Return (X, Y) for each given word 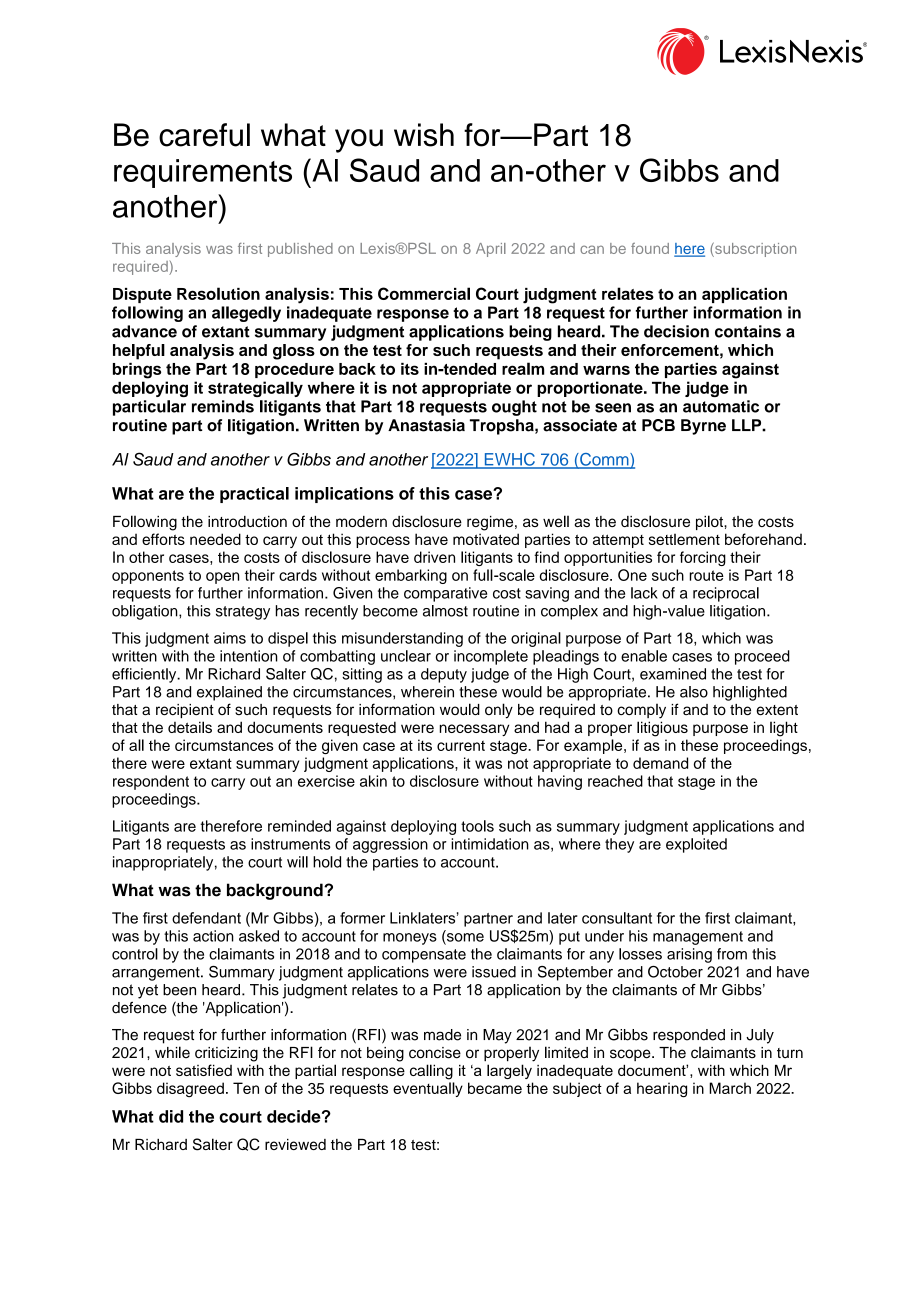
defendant (206, 918)
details (190, 727)
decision (676, 331)
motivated (486, 539)
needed (215, 539)
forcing (703, 558)
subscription (754, 249)
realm (523, 368)
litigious (662, 729)
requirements (203, 173)
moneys (410, 939)
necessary (474, 730)
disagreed (190, 1089)
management (698, 938)
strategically (255, 389)
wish (424, 135)
